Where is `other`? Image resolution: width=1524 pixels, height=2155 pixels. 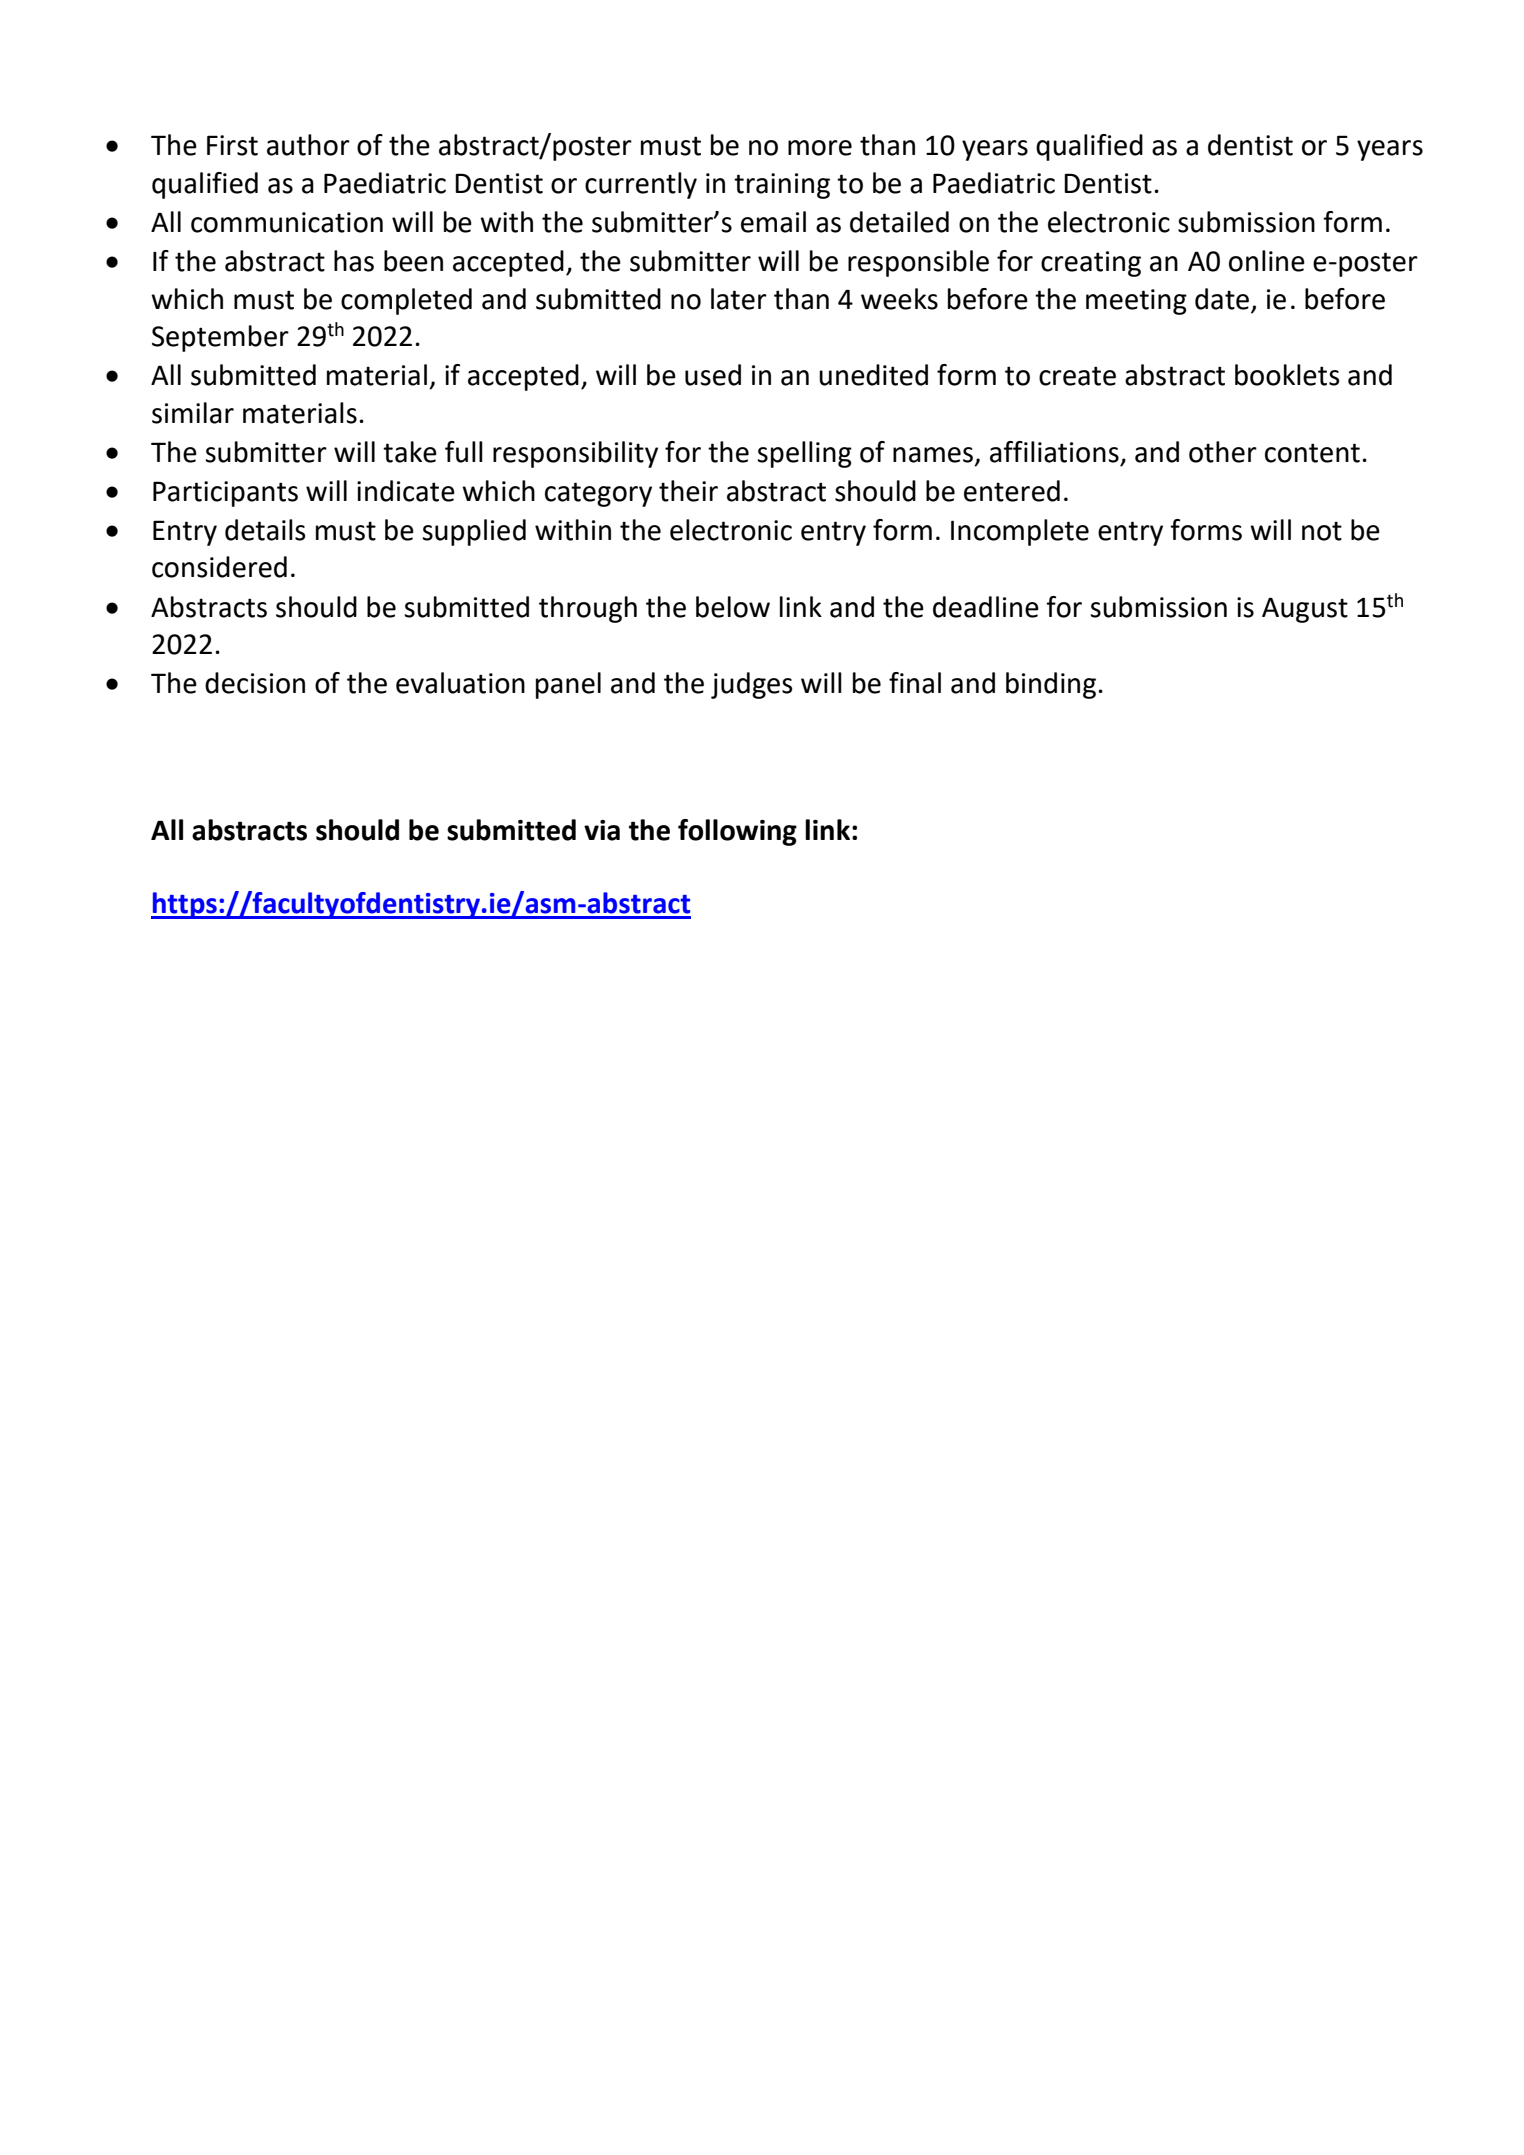
other is located at coordinates (1223, 452).
